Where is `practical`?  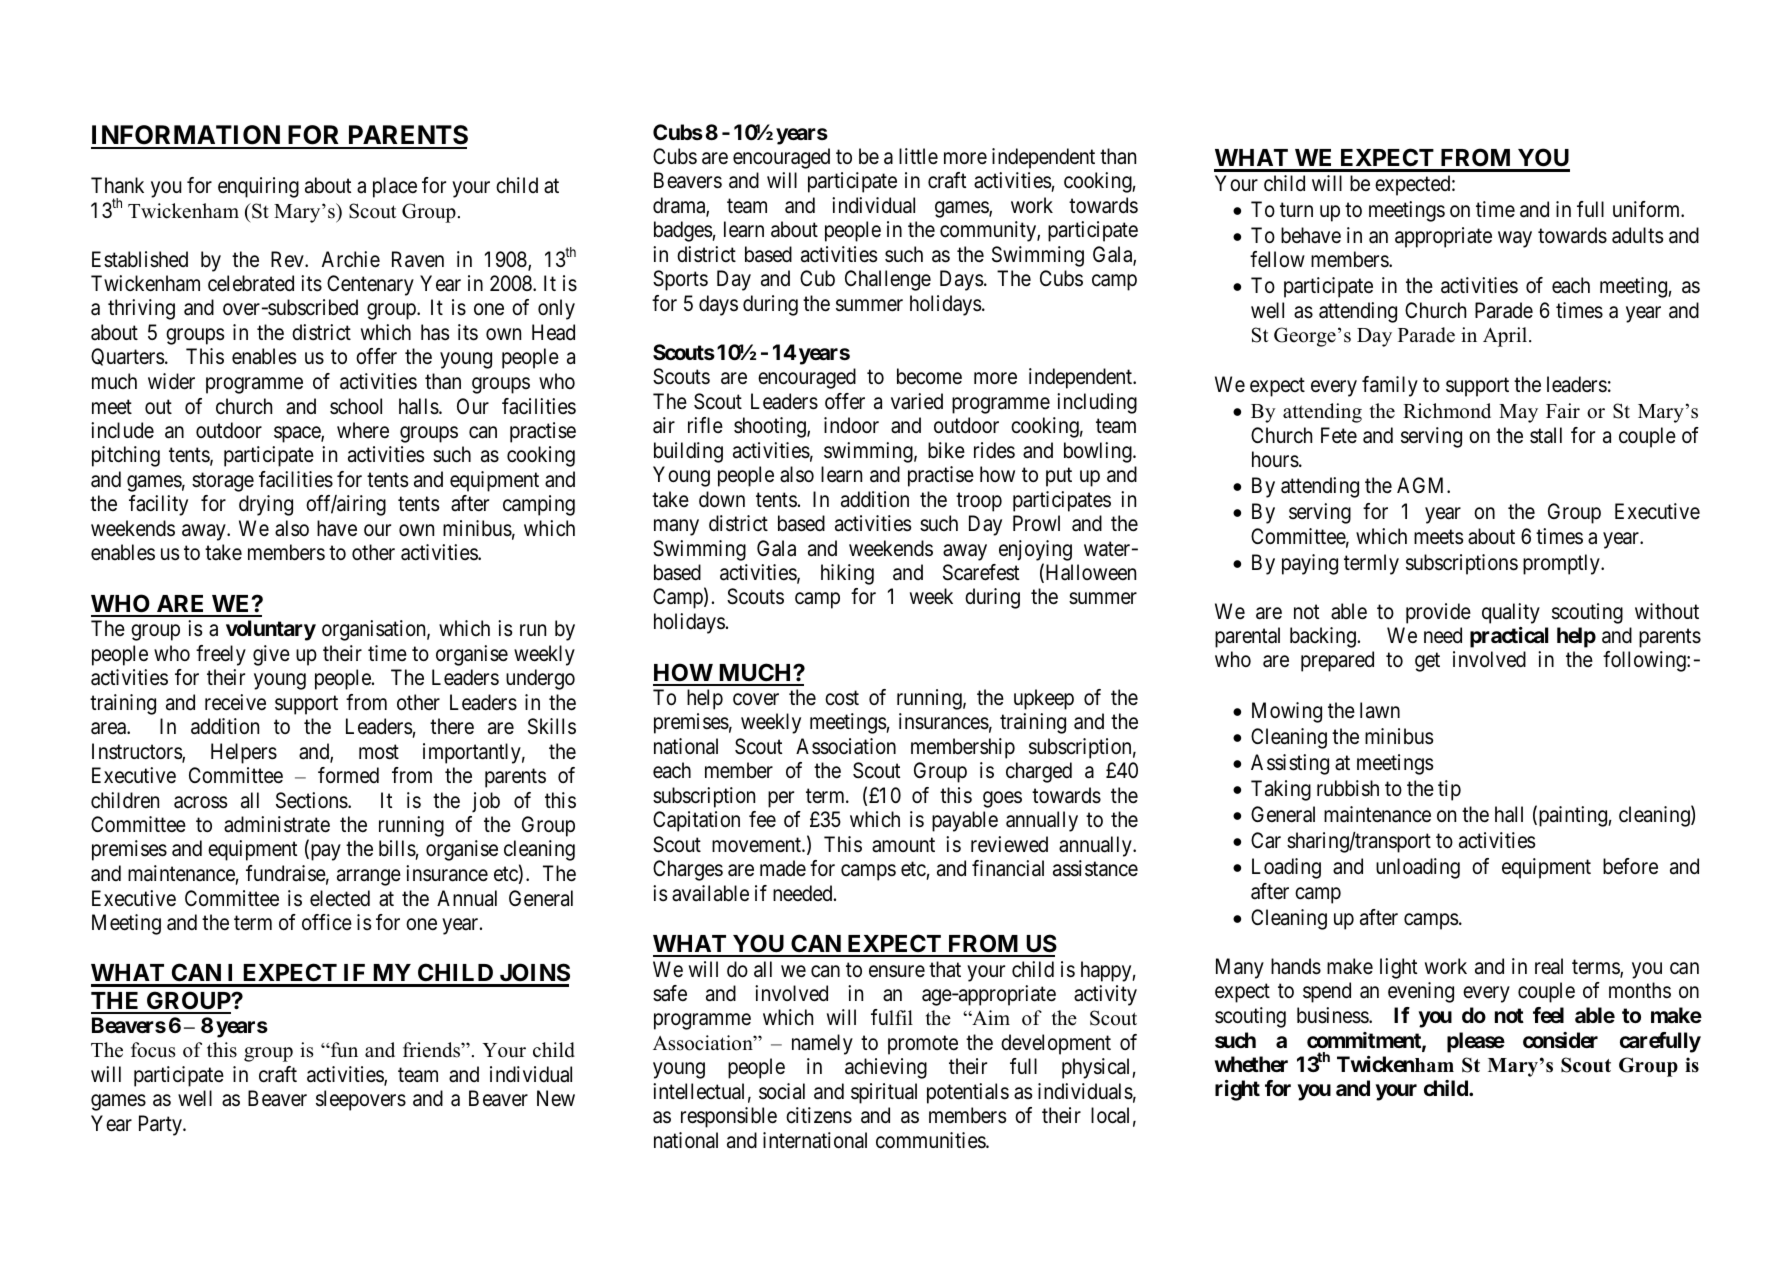
practical is located at coordinates (1509, 637).
